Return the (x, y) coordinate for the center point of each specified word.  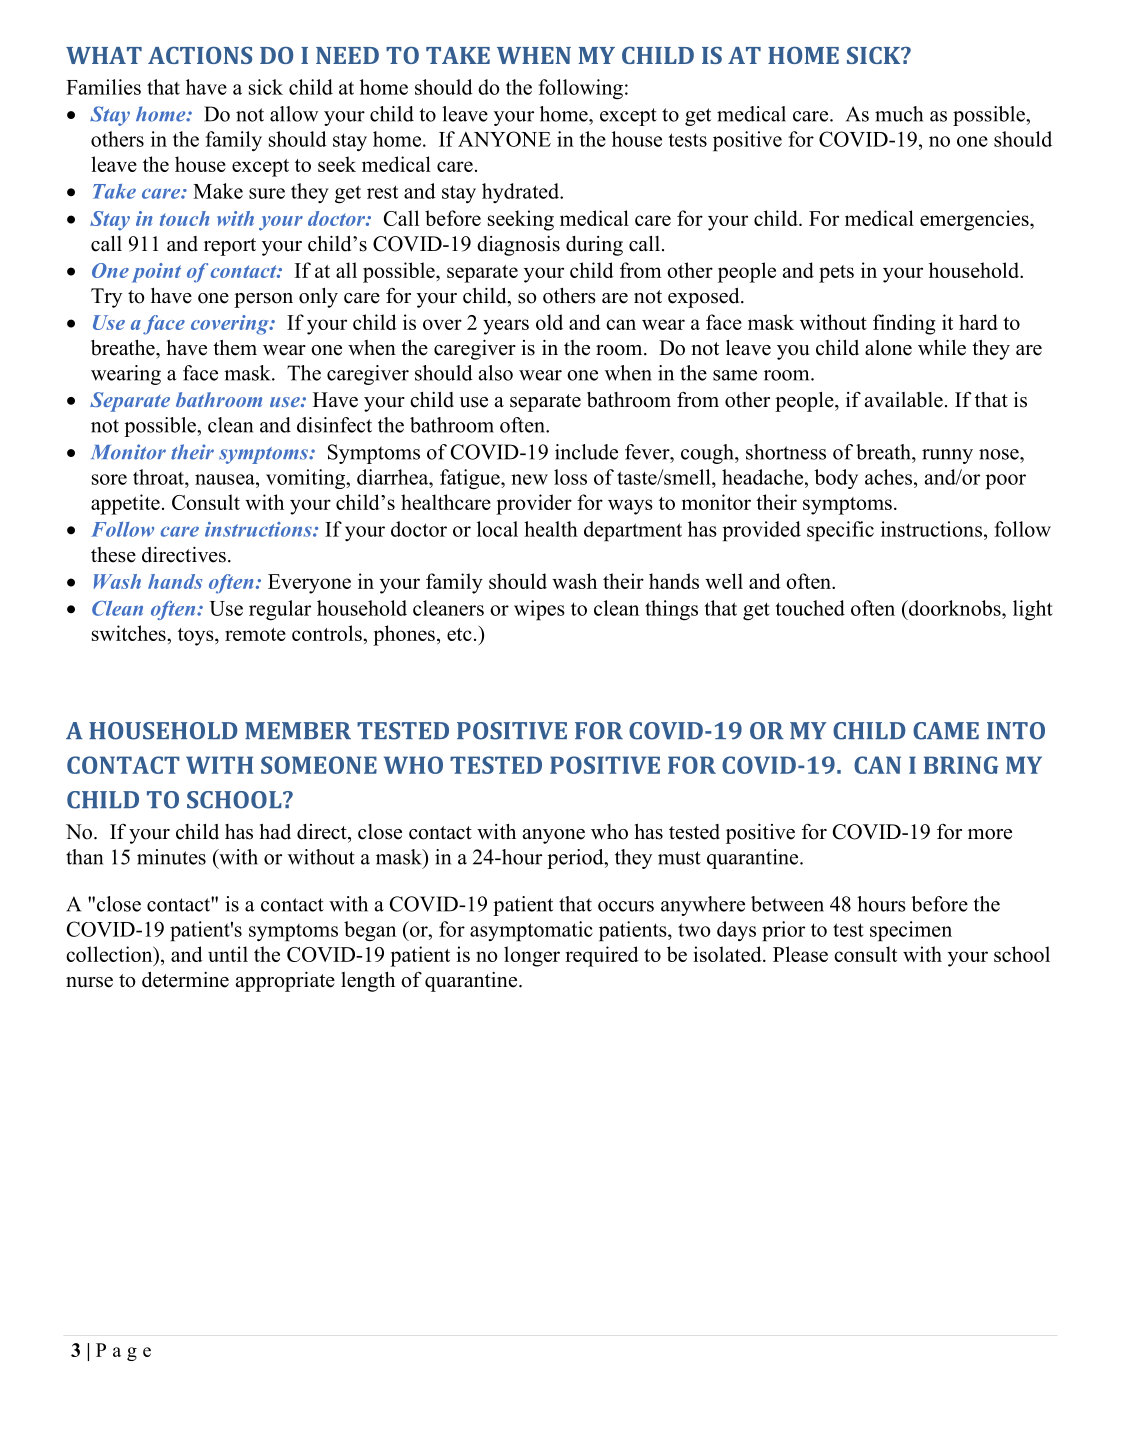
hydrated (521, 193)
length (368, 982)
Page (123, 1352)
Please (800, 954)
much (899, 114)
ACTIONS (200, 55)
